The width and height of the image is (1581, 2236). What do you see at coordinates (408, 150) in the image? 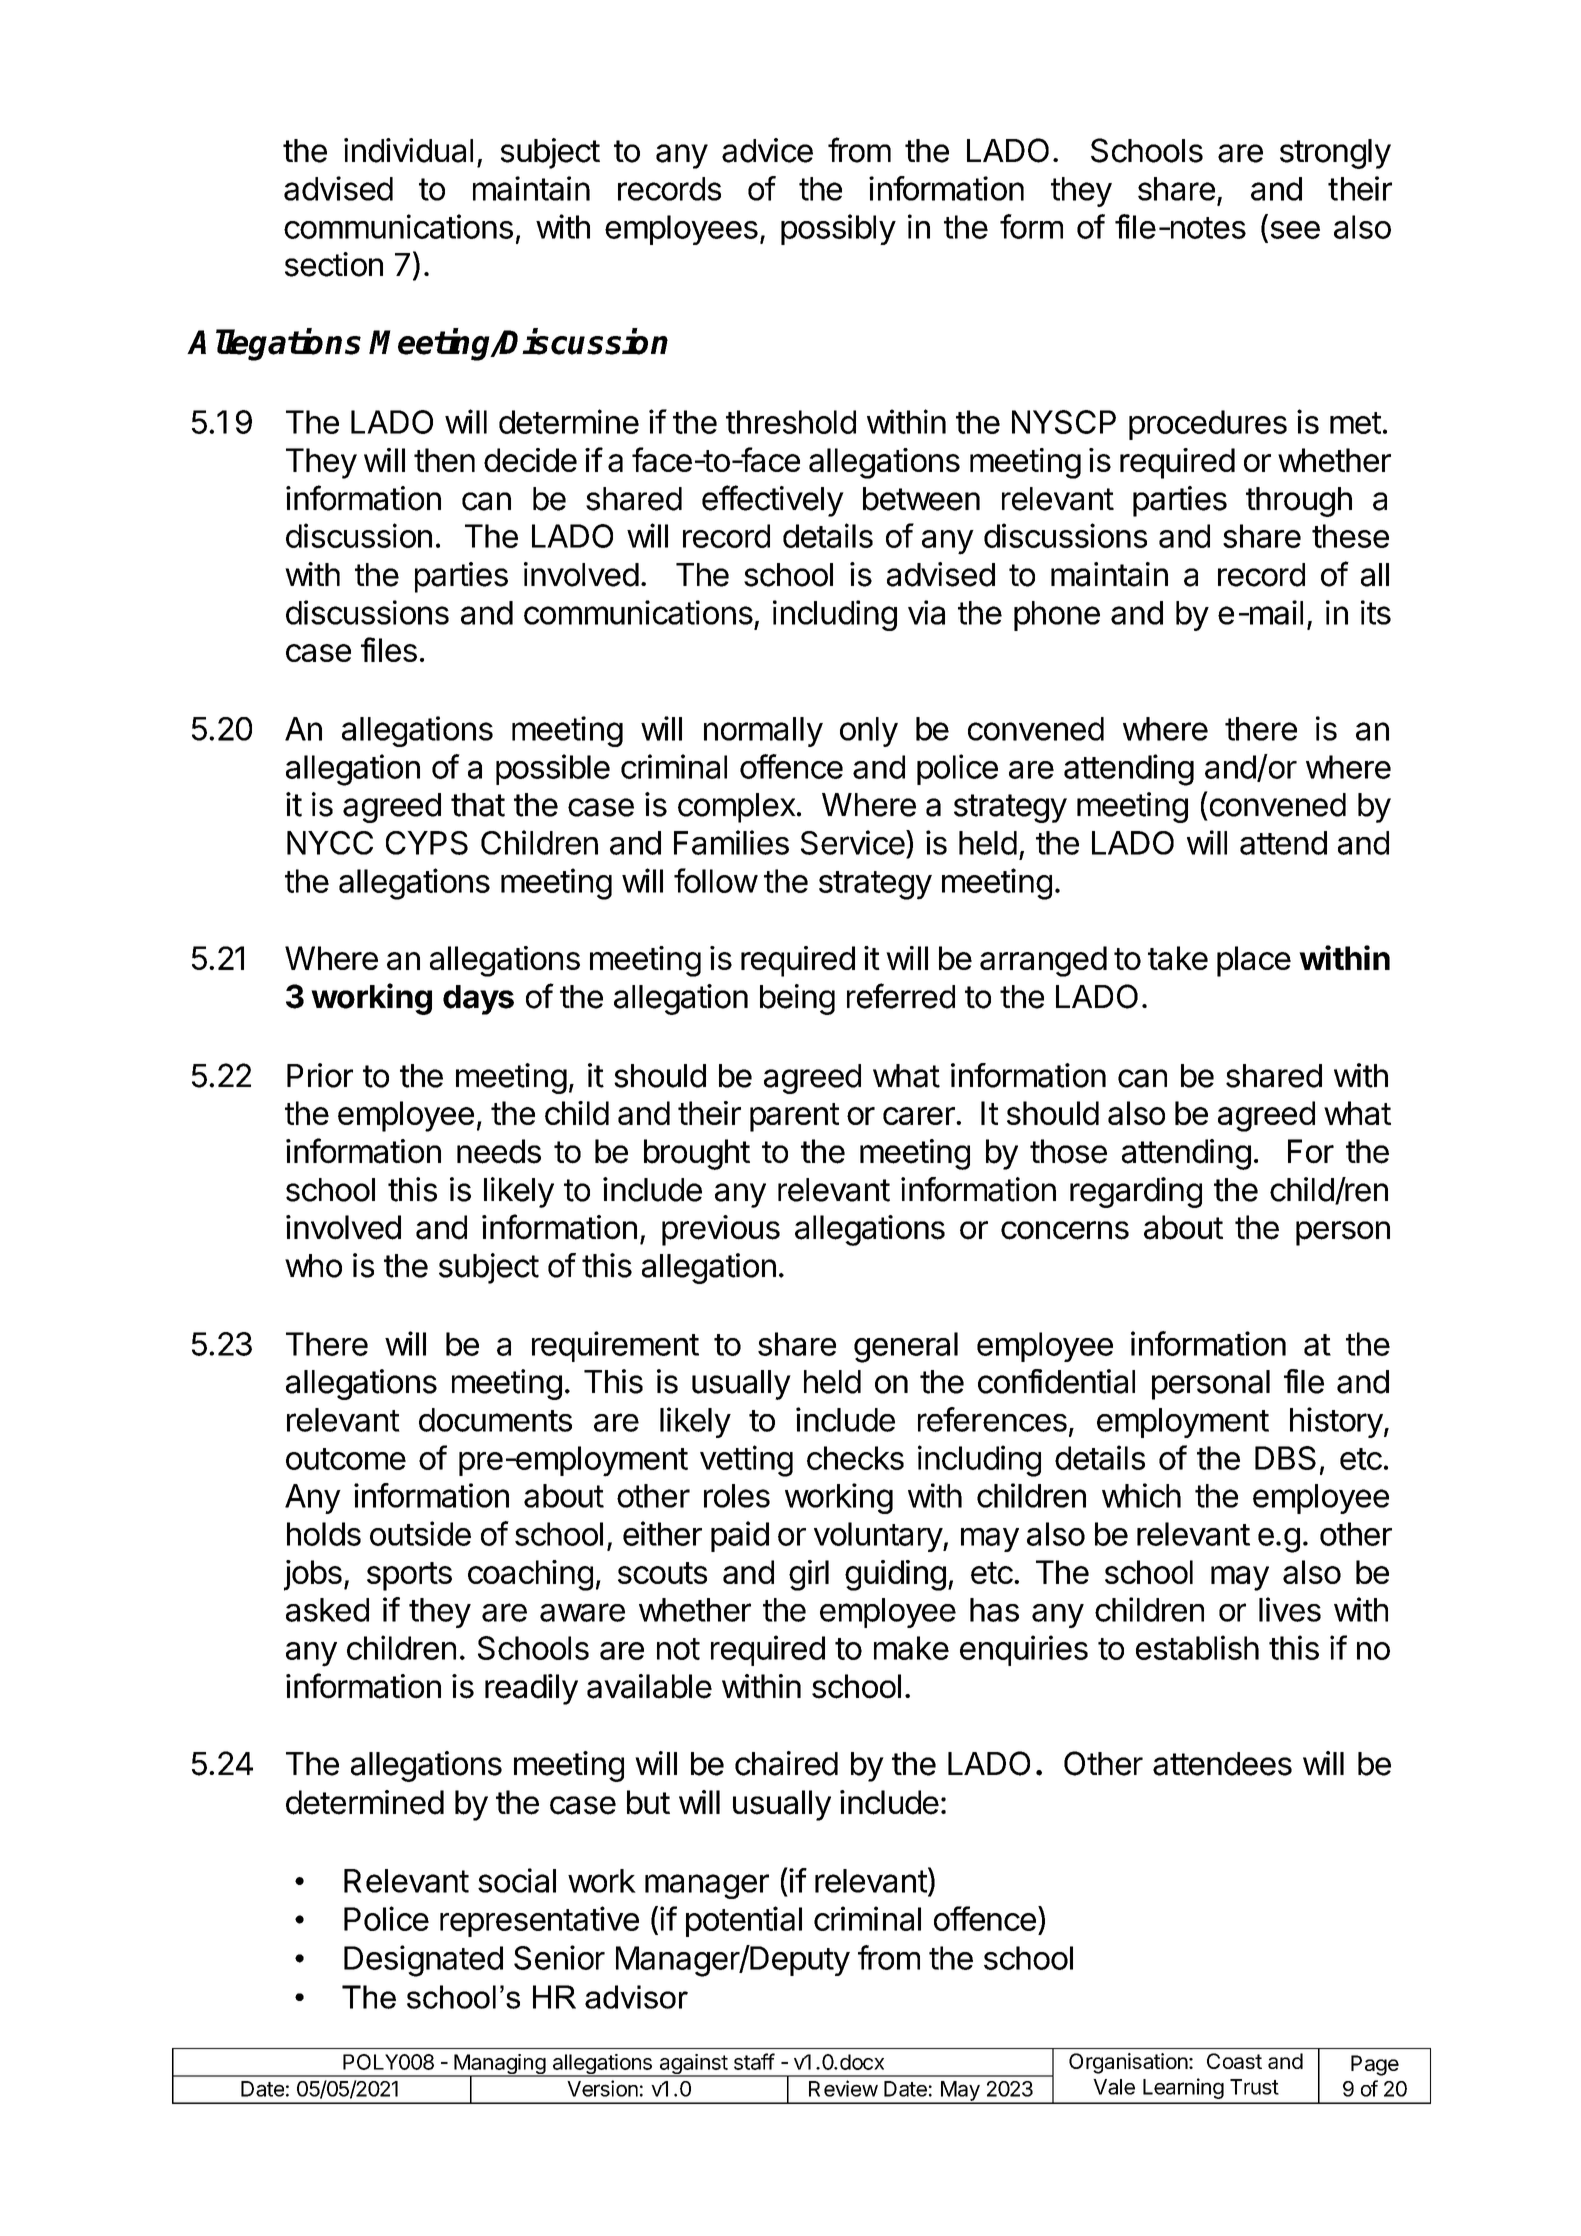
I see `individual` at bounding box center [408, 150].
